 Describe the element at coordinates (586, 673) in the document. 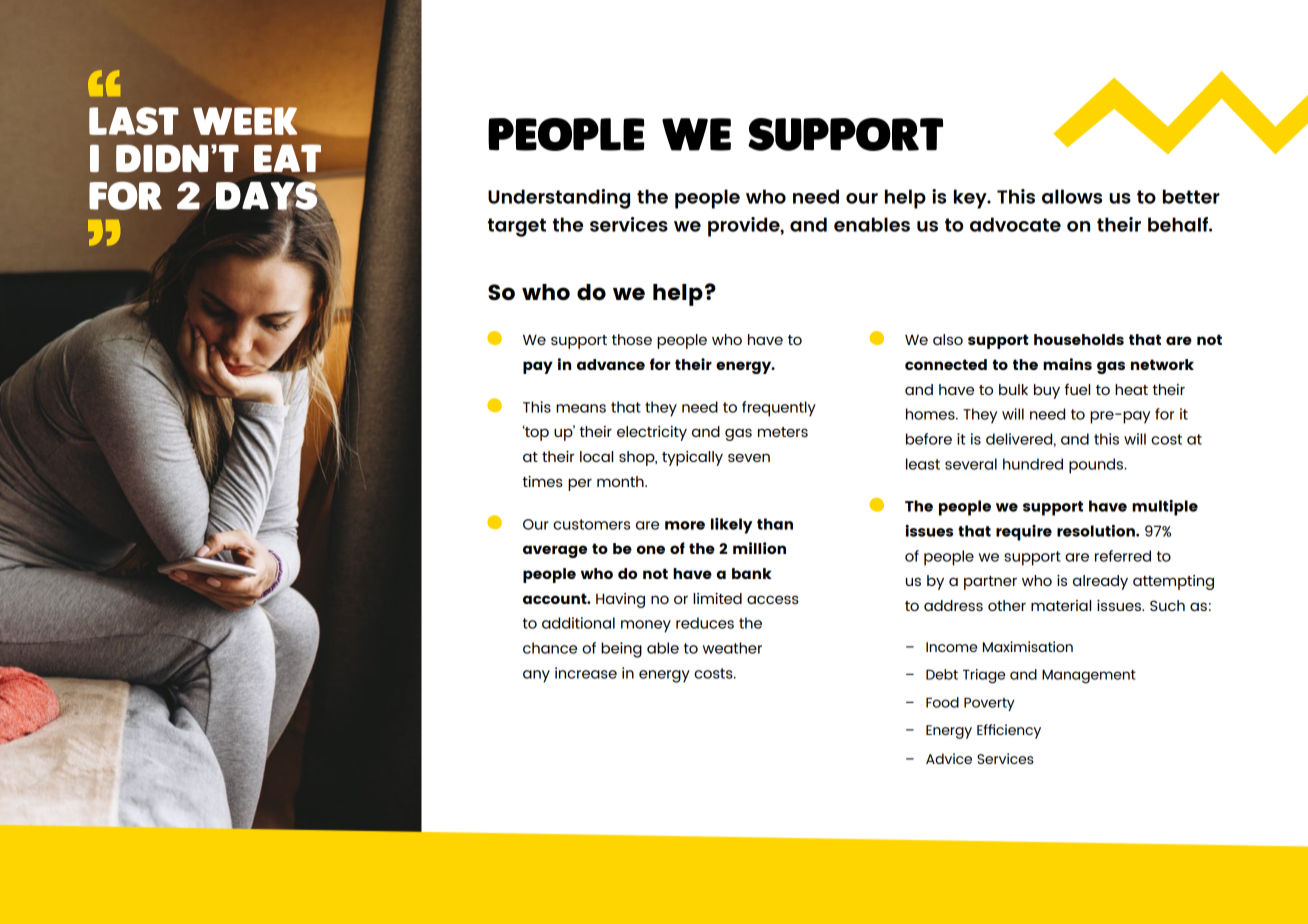

I see `increase` at that location.
